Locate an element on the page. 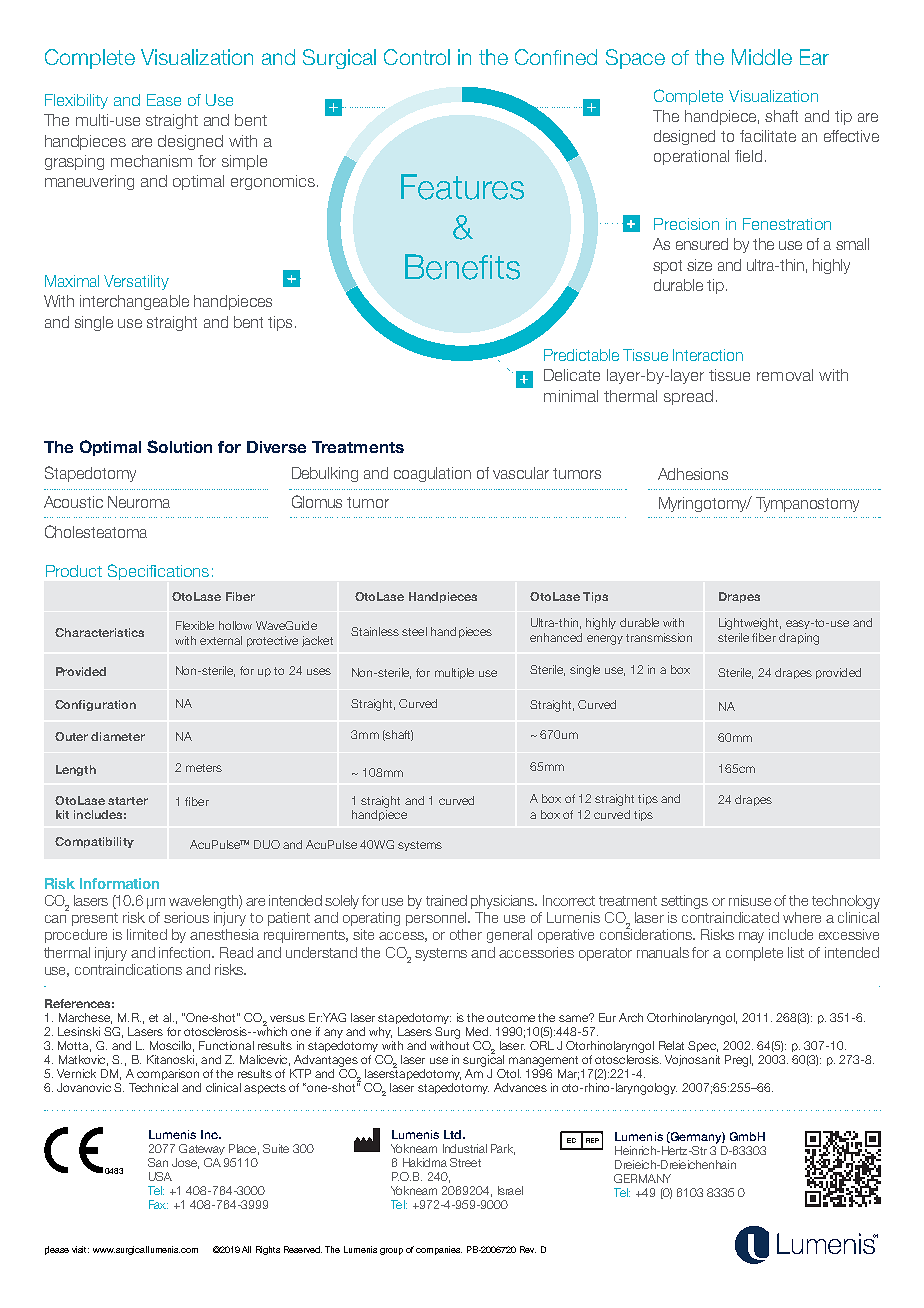 The image size is (924, 1308). Middle is located at coordinates (762, 57).
